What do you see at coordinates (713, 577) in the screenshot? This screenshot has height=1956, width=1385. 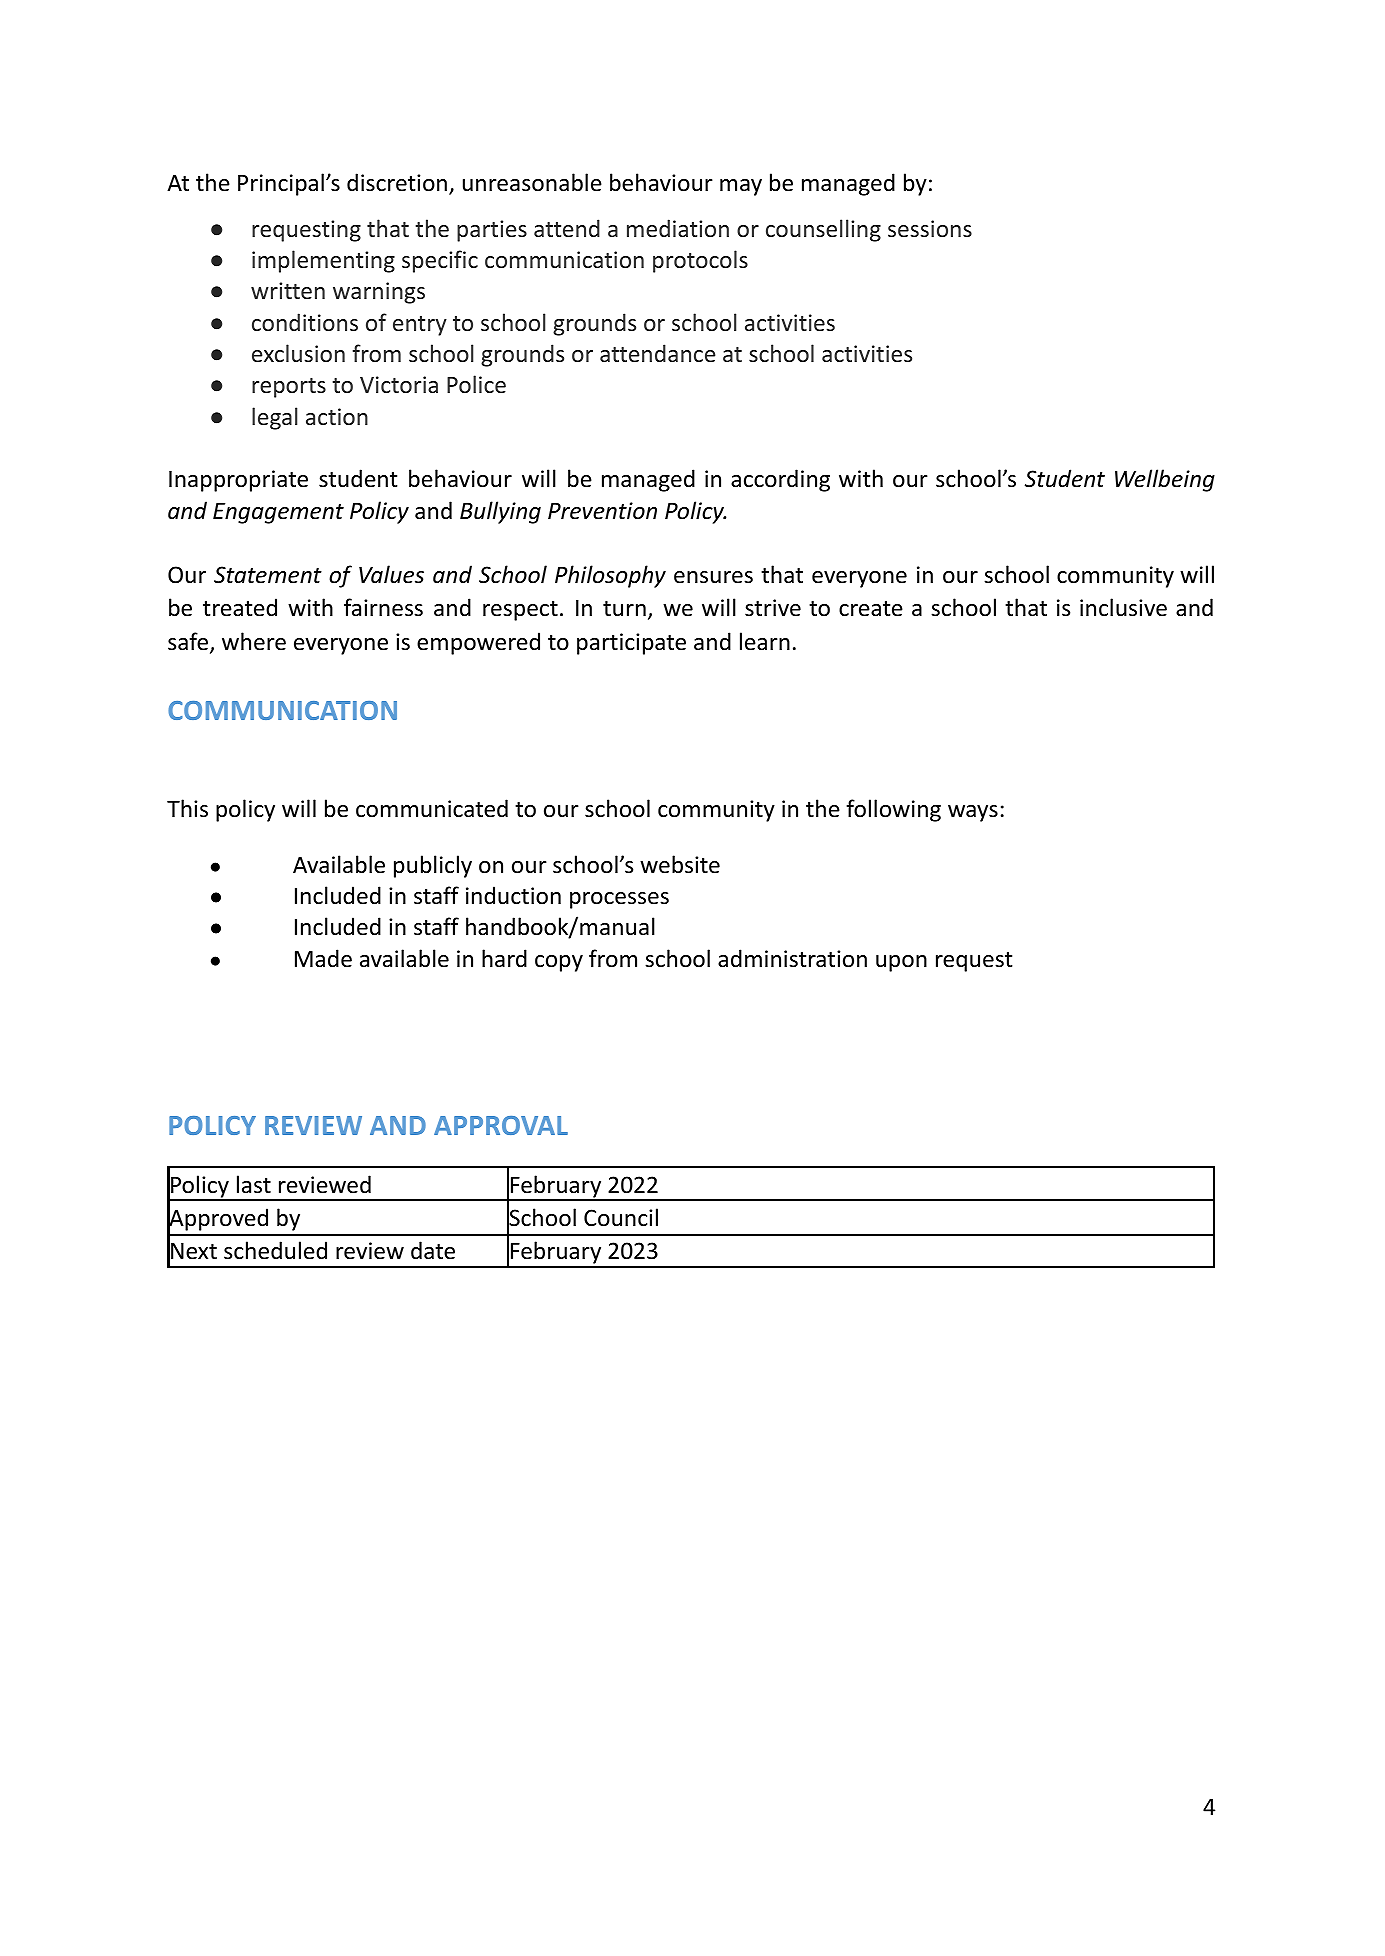 I see `ensures` at bounding box center [713, 577].
